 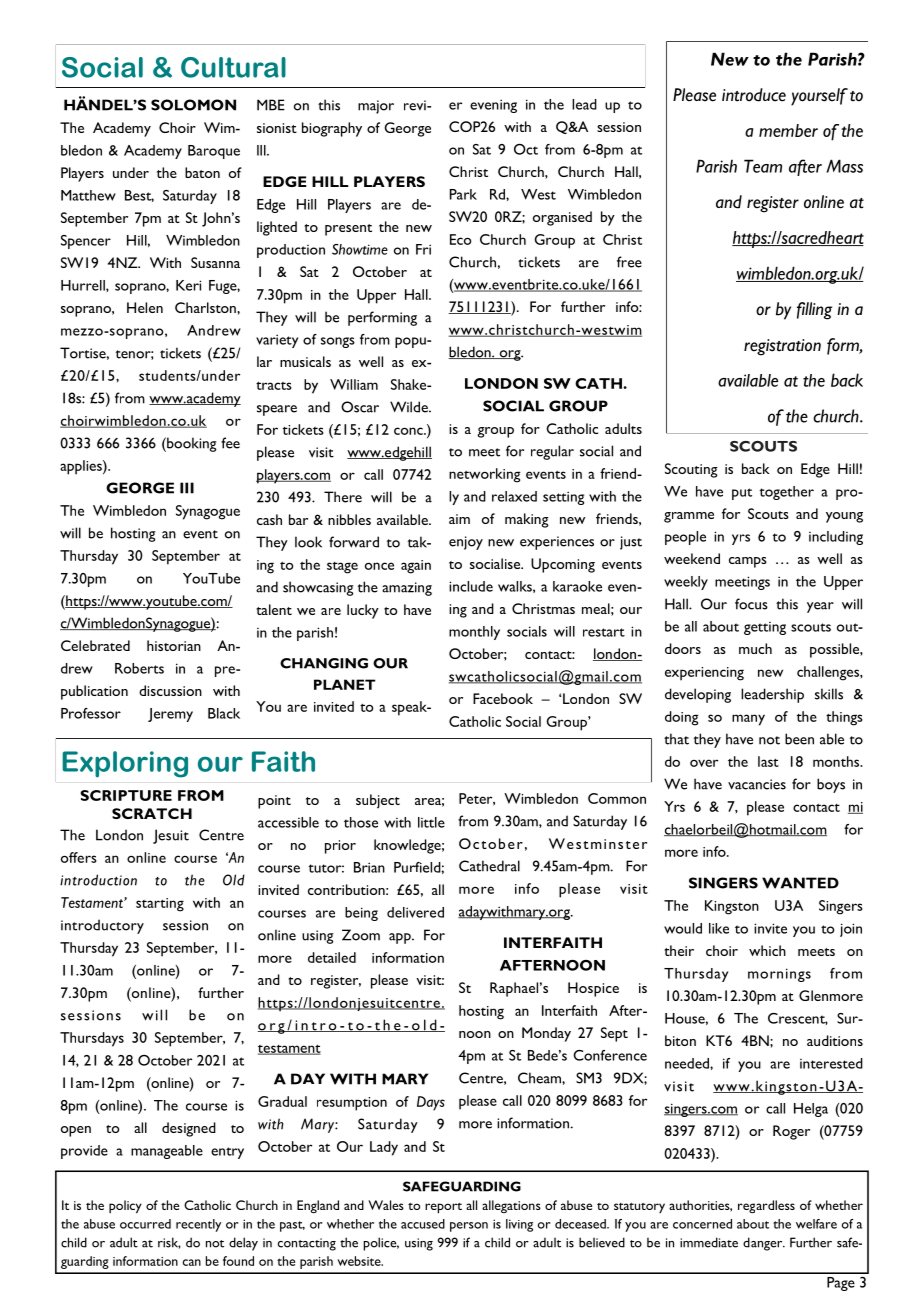 I want to click on SCRATCH, so click(x=152, y=813).
